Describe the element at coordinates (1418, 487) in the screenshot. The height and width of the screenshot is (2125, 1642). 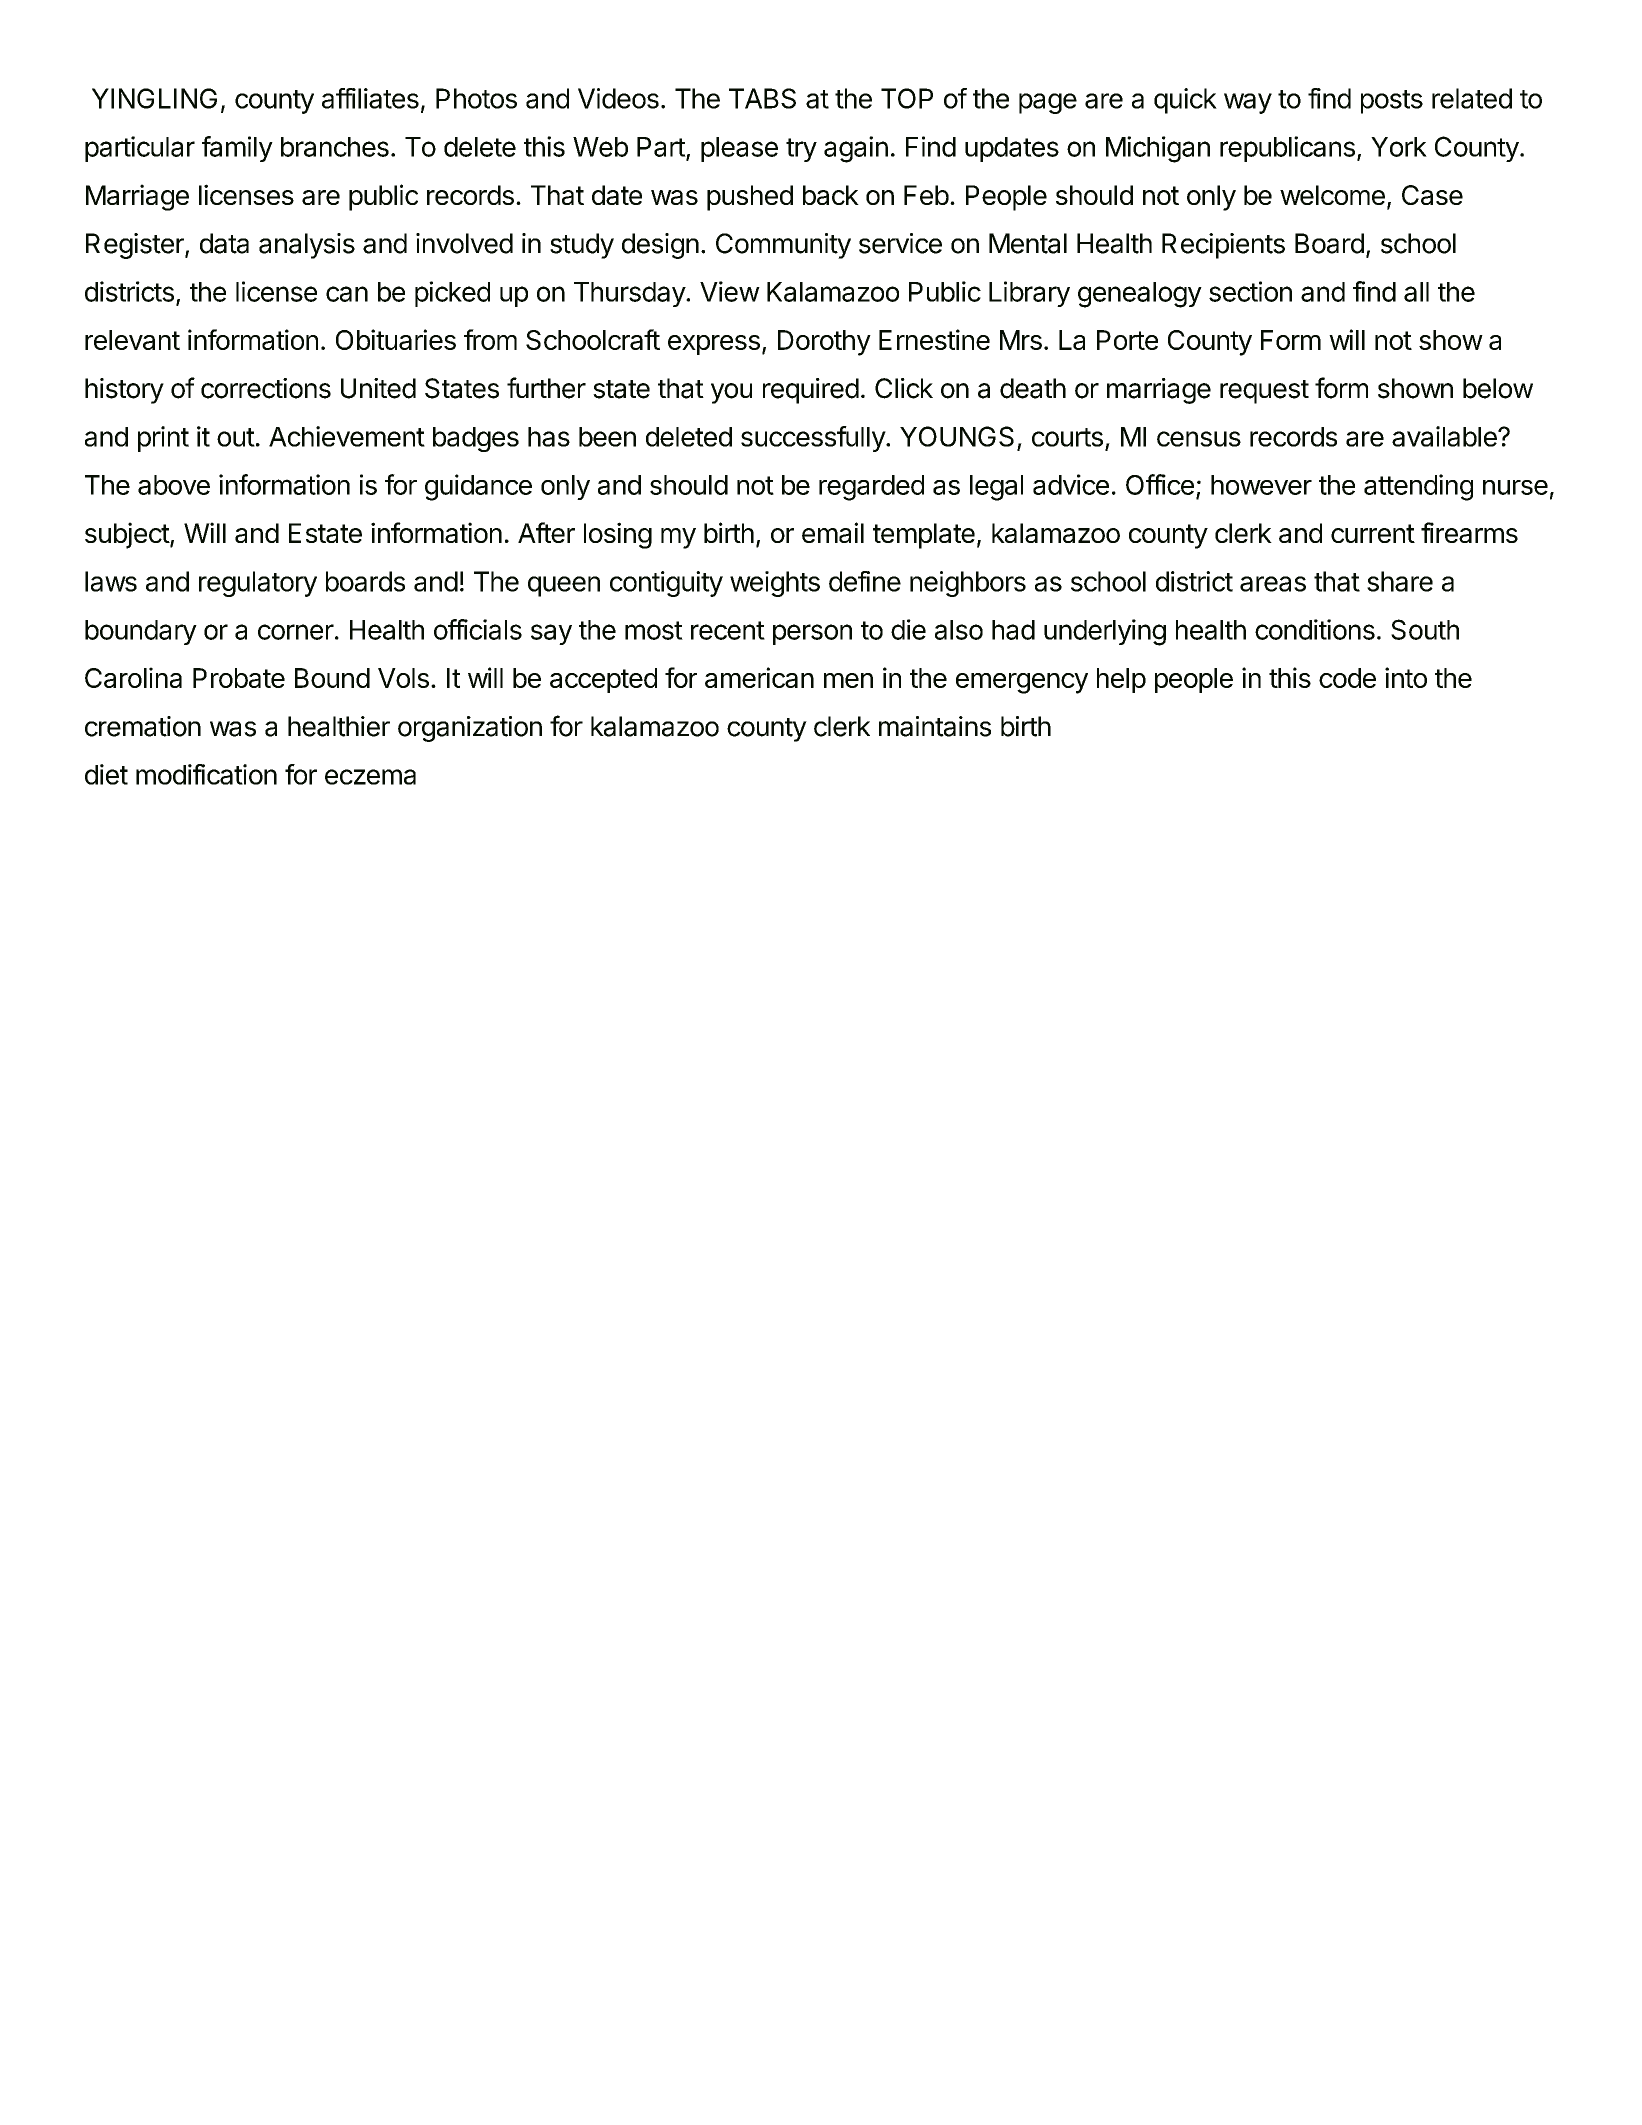
I see `attending` at that location.
